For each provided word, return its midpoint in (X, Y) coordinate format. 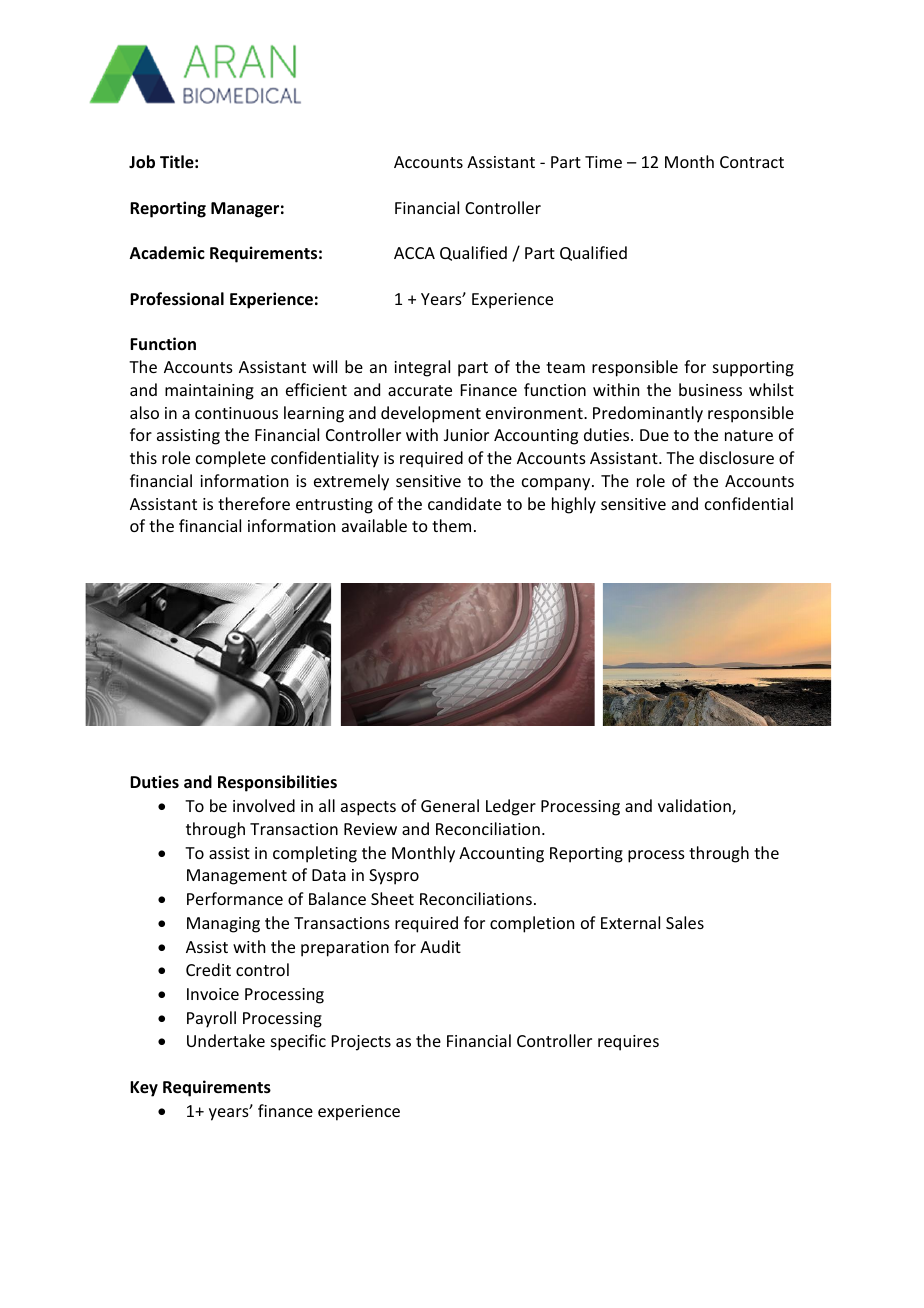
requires (628, 1043)
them (451, 525)
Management (237, 877)
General (450, 805)
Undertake (226, 1040)
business (710, 389)
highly (574, 505)
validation (695, 807)
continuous (236, 413)
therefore (254, 503)
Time (603, 162)
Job (142, 162)
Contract (752, 162)
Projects (361, 1043)
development (431, 414)
